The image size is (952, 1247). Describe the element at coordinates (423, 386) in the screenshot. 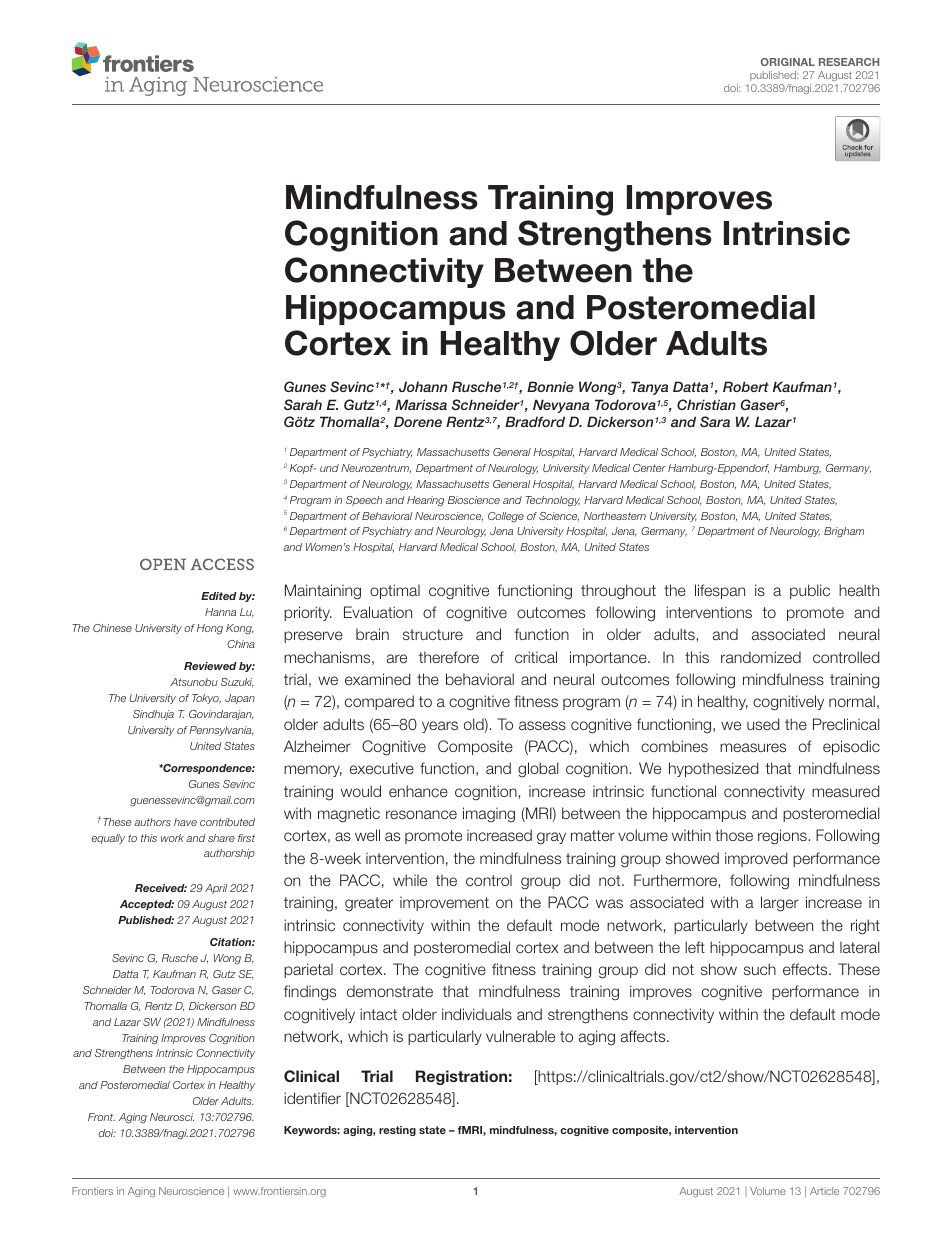

I see `Johann` at that location.
